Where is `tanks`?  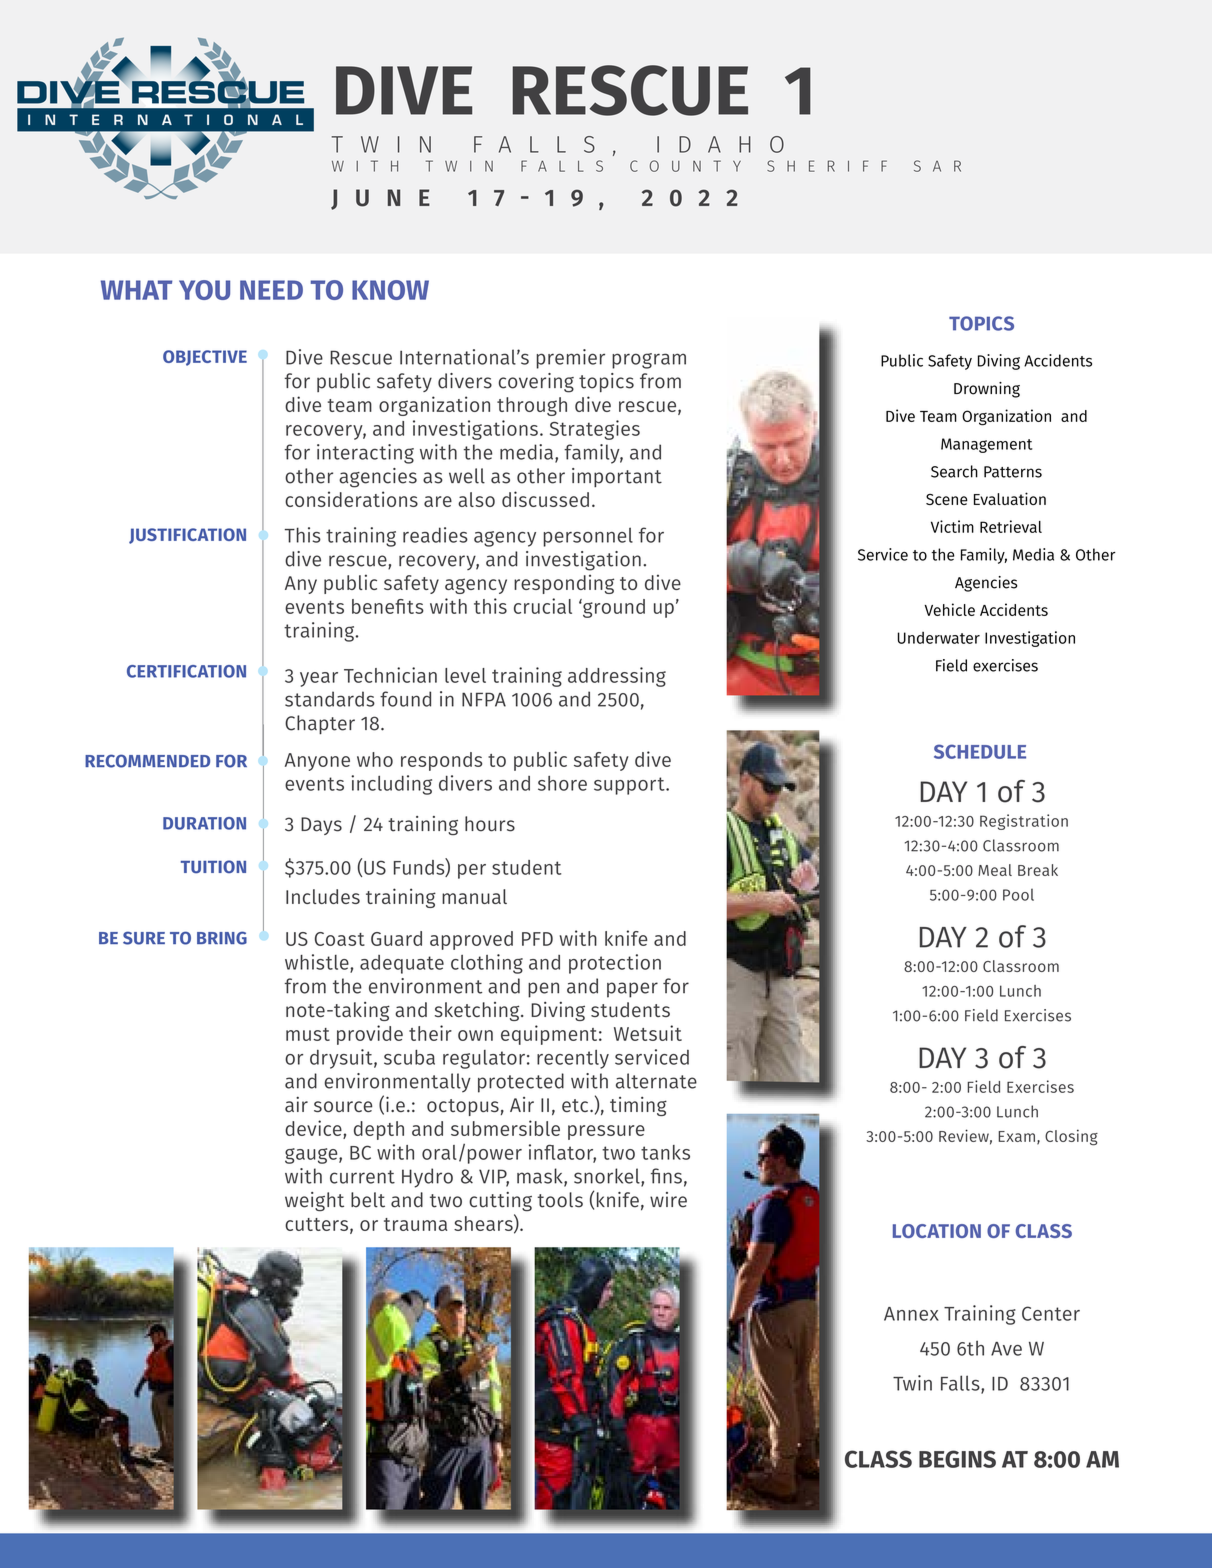 tanks is located at coordinates (665, 1152).
